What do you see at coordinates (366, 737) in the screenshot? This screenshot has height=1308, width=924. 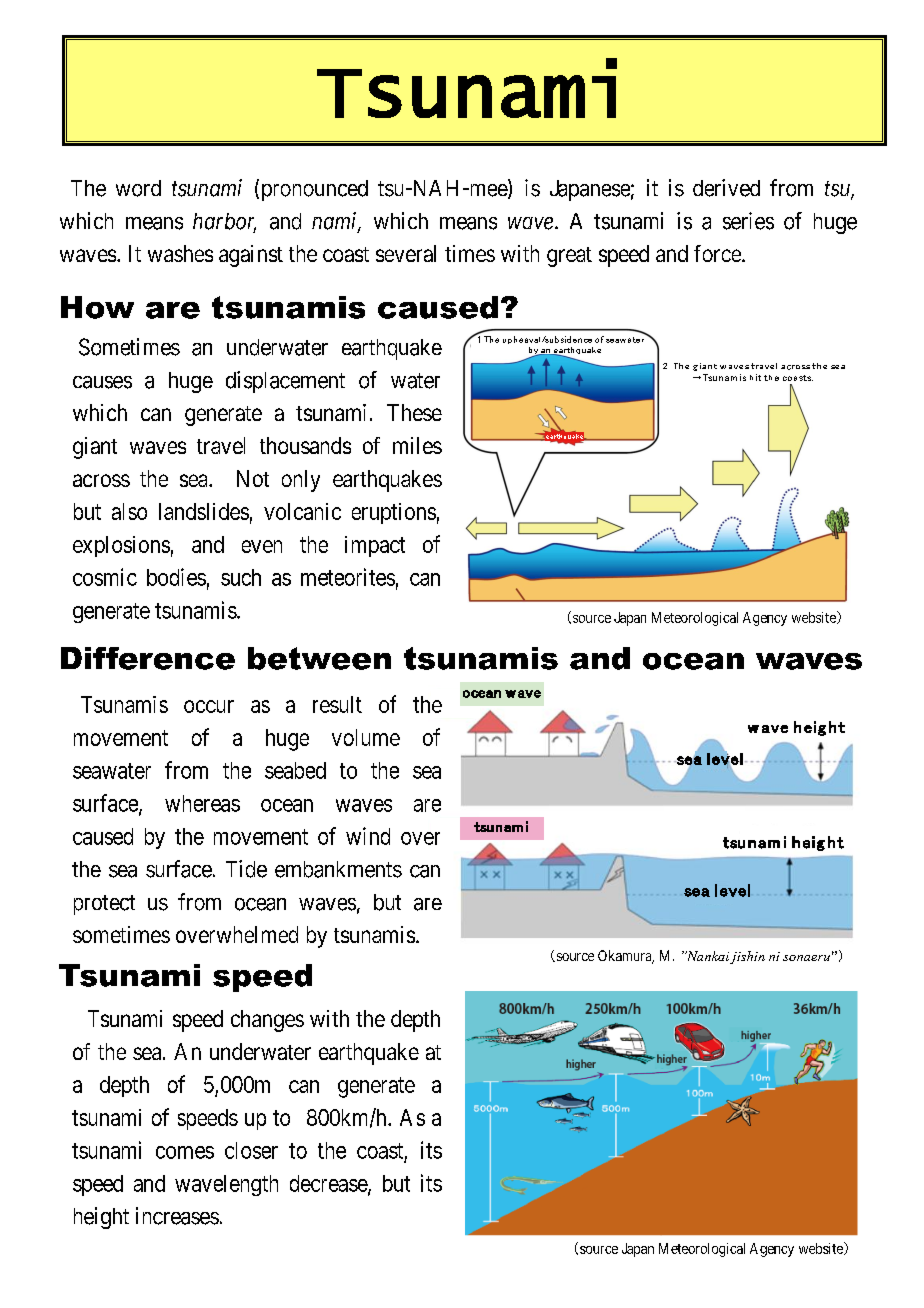 I see `volume` at bounding box center [366, 737].
